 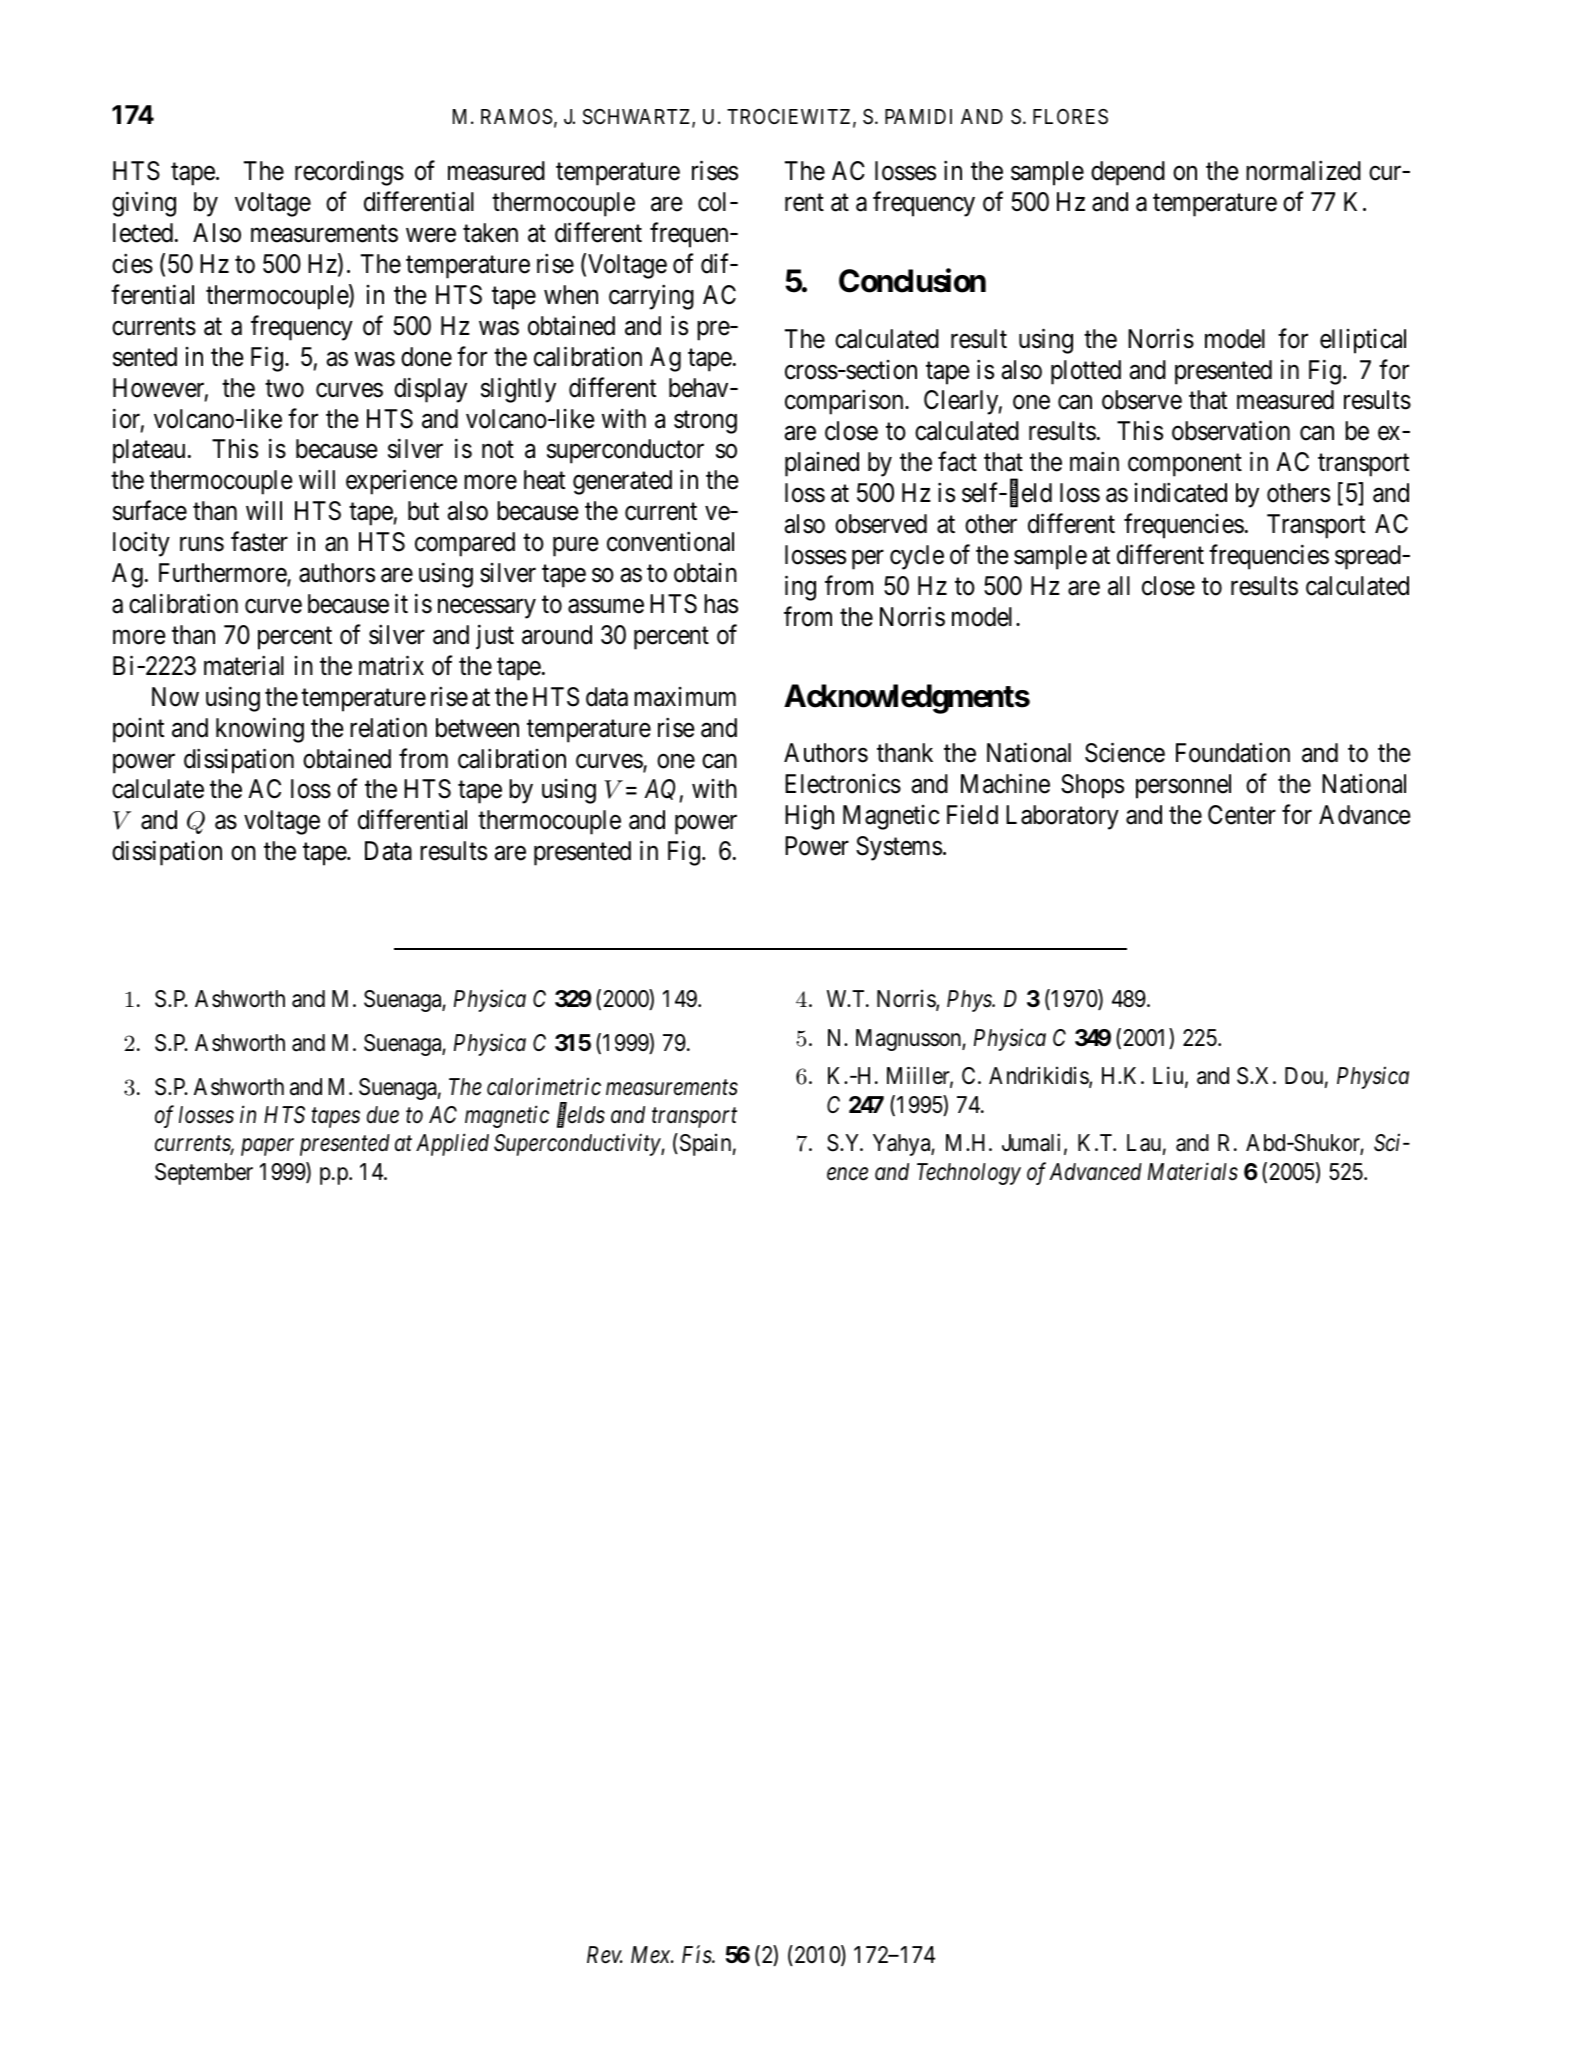 I want to click on Rev, so click(x=605, y=1955).
